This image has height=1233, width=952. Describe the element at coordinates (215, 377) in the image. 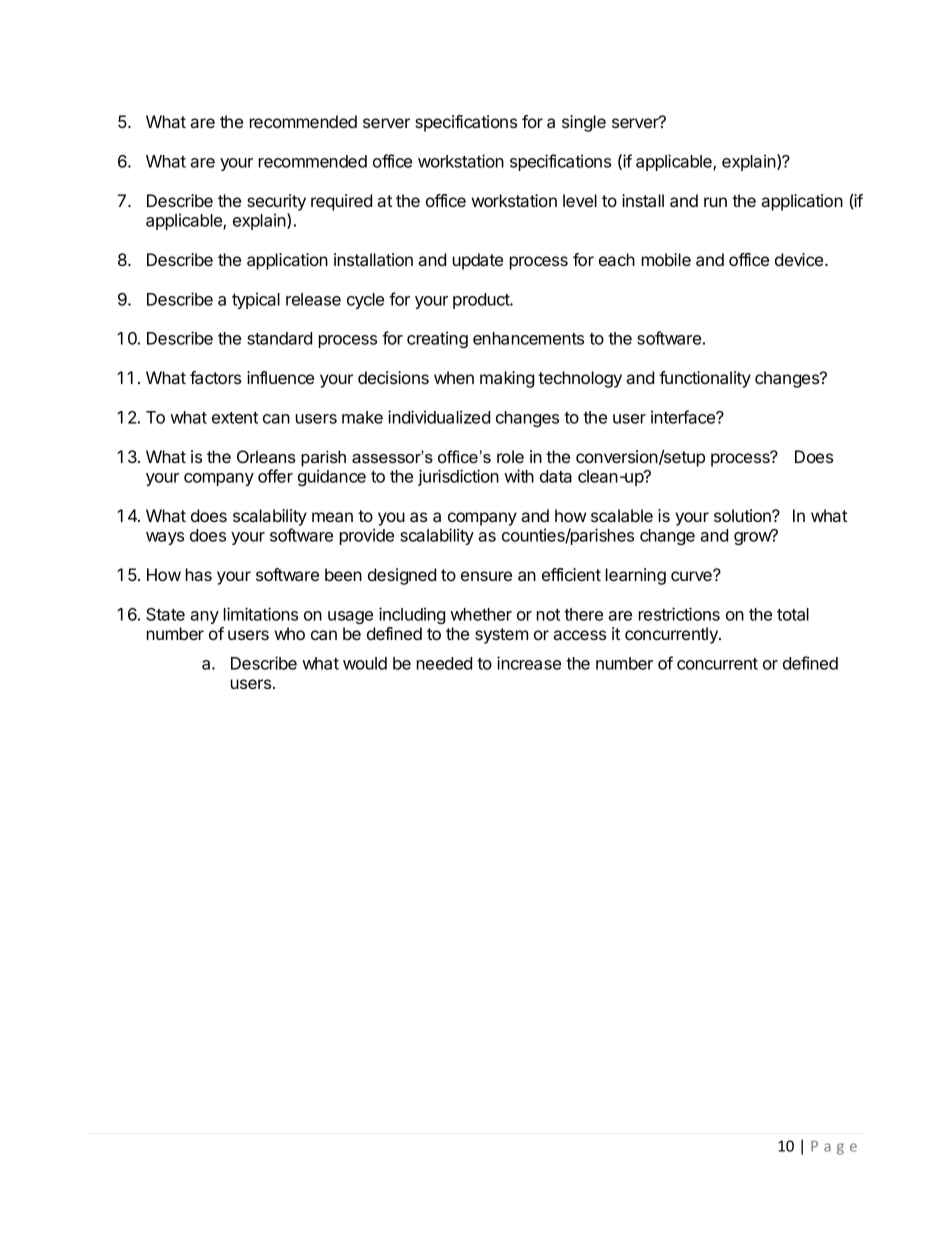

I see `factors` at that location.
